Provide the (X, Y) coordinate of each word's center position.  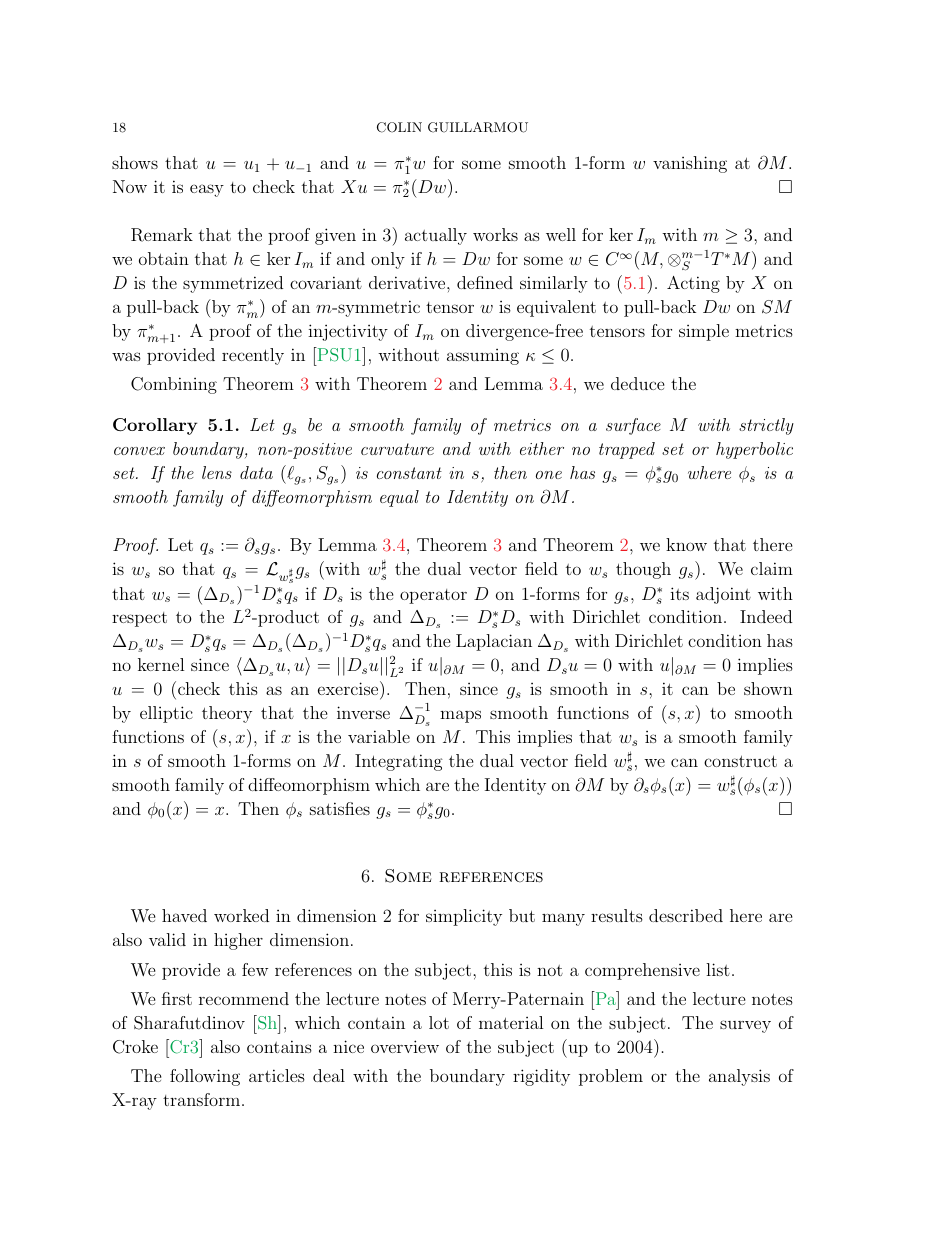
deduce (638, 383)
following (205, 1077)
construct (740, 761)
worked (241, 915)
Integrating (399, 762)
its (679, 593)
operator (433, 596)
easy (207, 190)
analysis (739, 1077)
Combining (174, 385)
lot (439, 1022)
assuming (483, 357)
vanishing (690, 164)
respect (139, 619)
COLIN (399, 127)
